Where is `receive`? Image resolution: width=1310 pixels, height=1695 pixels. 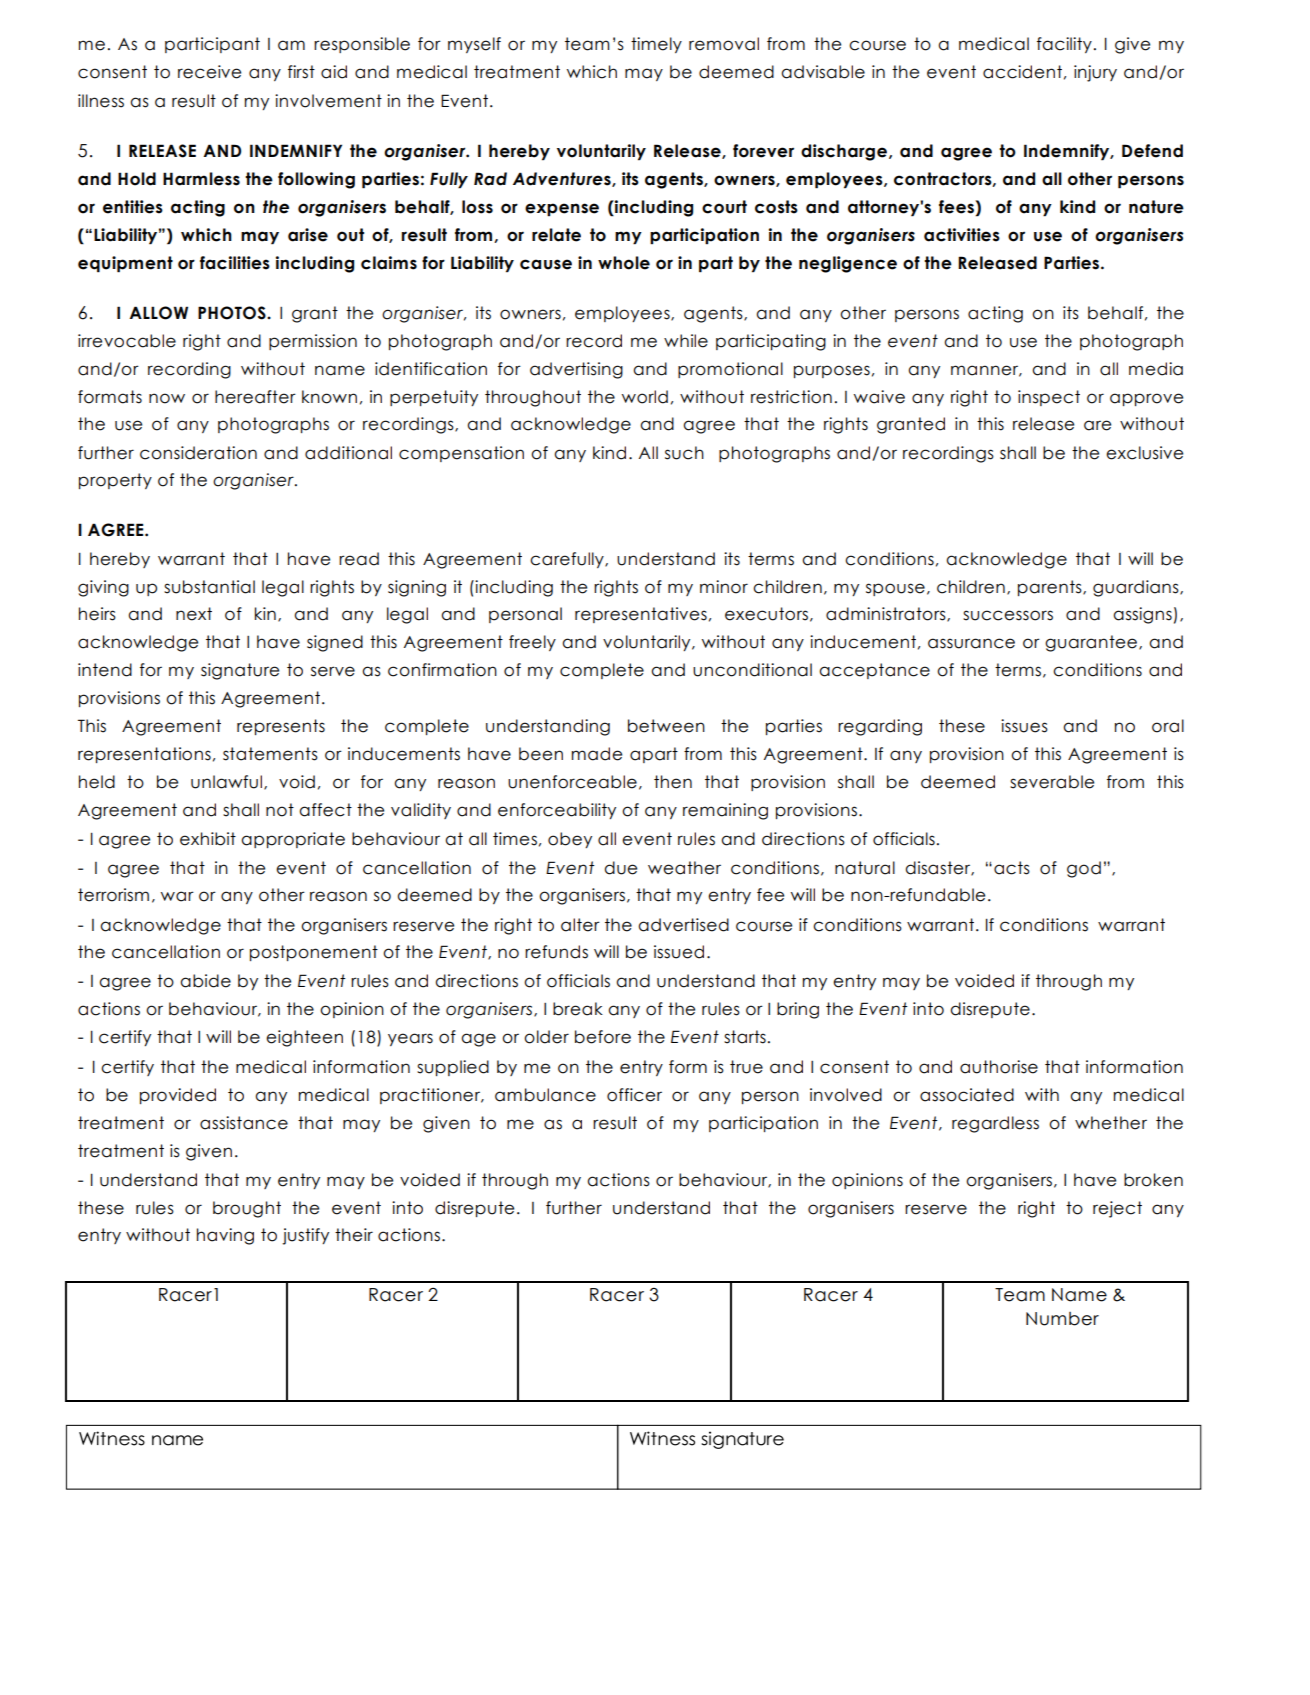
receive is located at coordinates (209, 72).
